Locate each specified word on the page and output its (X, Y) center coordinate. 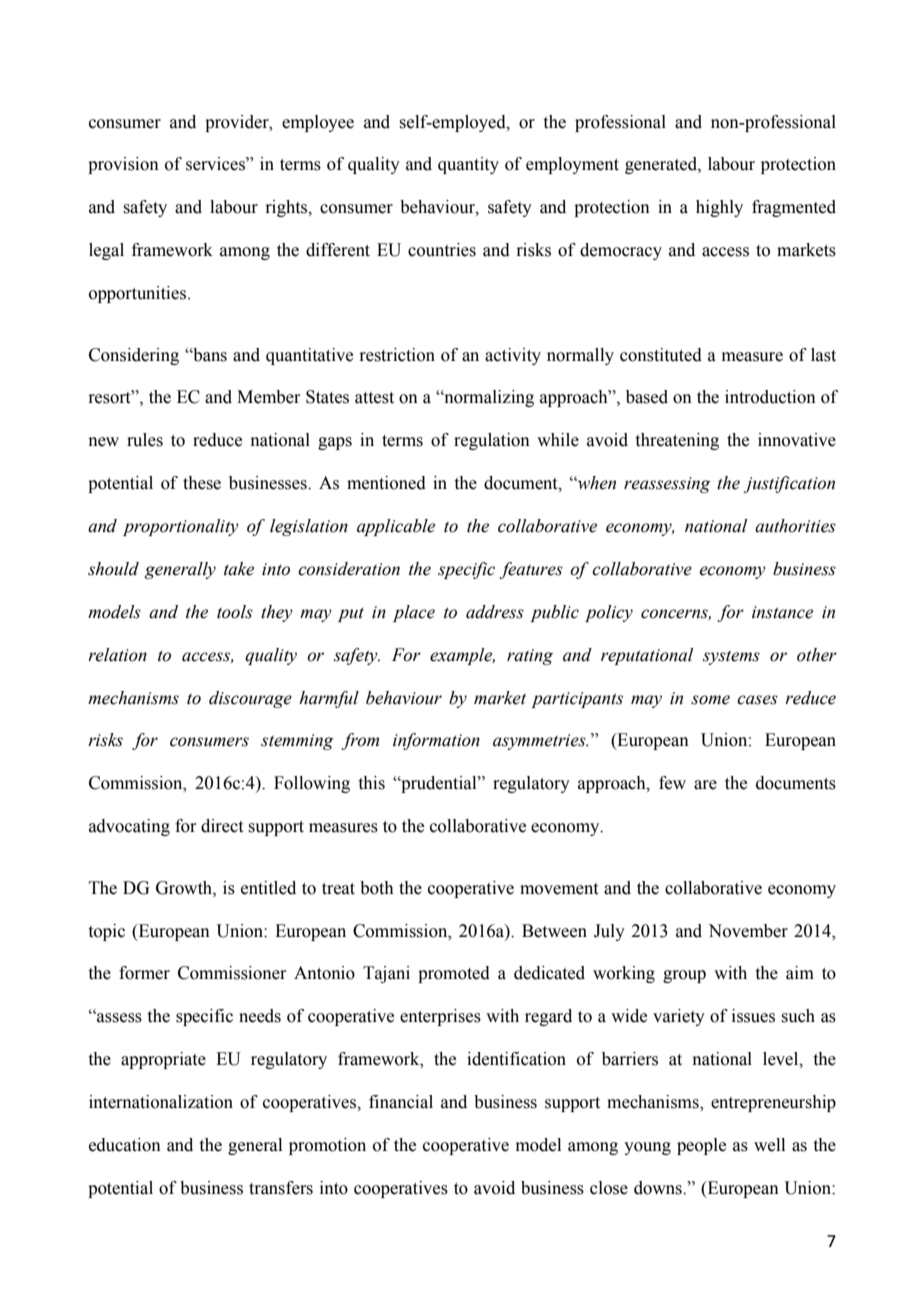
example (462, 656)
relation (117, 655)
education (125, 1145)
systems (731, 658)
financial (401, 1102)
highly (719, 208)
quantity (468, 165)
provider (238, 123)
